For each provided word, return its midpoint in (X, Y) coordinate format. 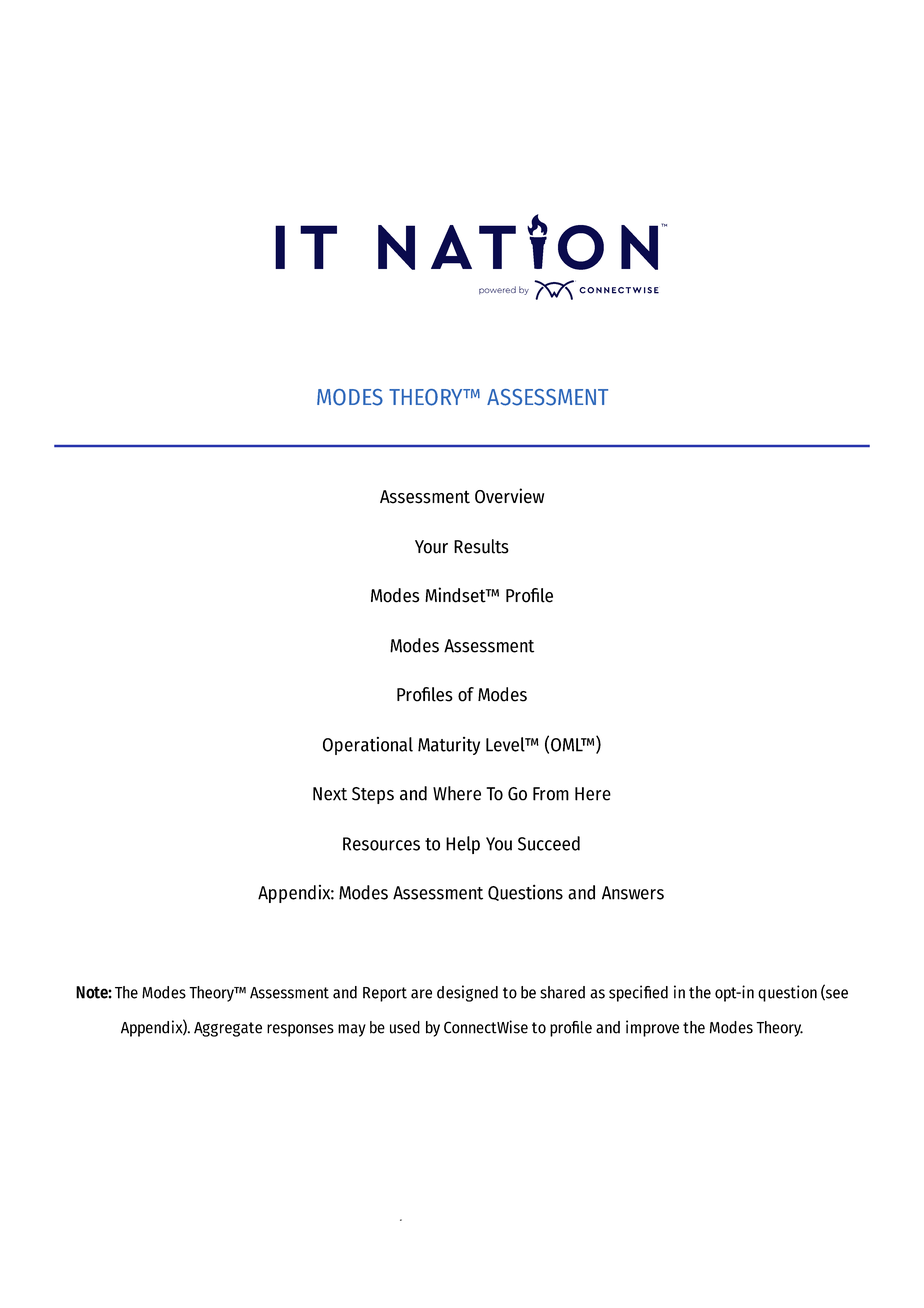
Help (463, 845)
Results (481, 546)
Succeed (549, 843)
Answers (633, 893)
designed (467, 993)
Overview (509, 496)
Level (506, 744)
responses (300, 1030)
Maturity (449, 746)
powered (497, 290)
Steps (373, 795)
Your (431, 547)
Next (330, 794)
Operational (368, 746)
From (551, 794)
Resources (381, 844)
